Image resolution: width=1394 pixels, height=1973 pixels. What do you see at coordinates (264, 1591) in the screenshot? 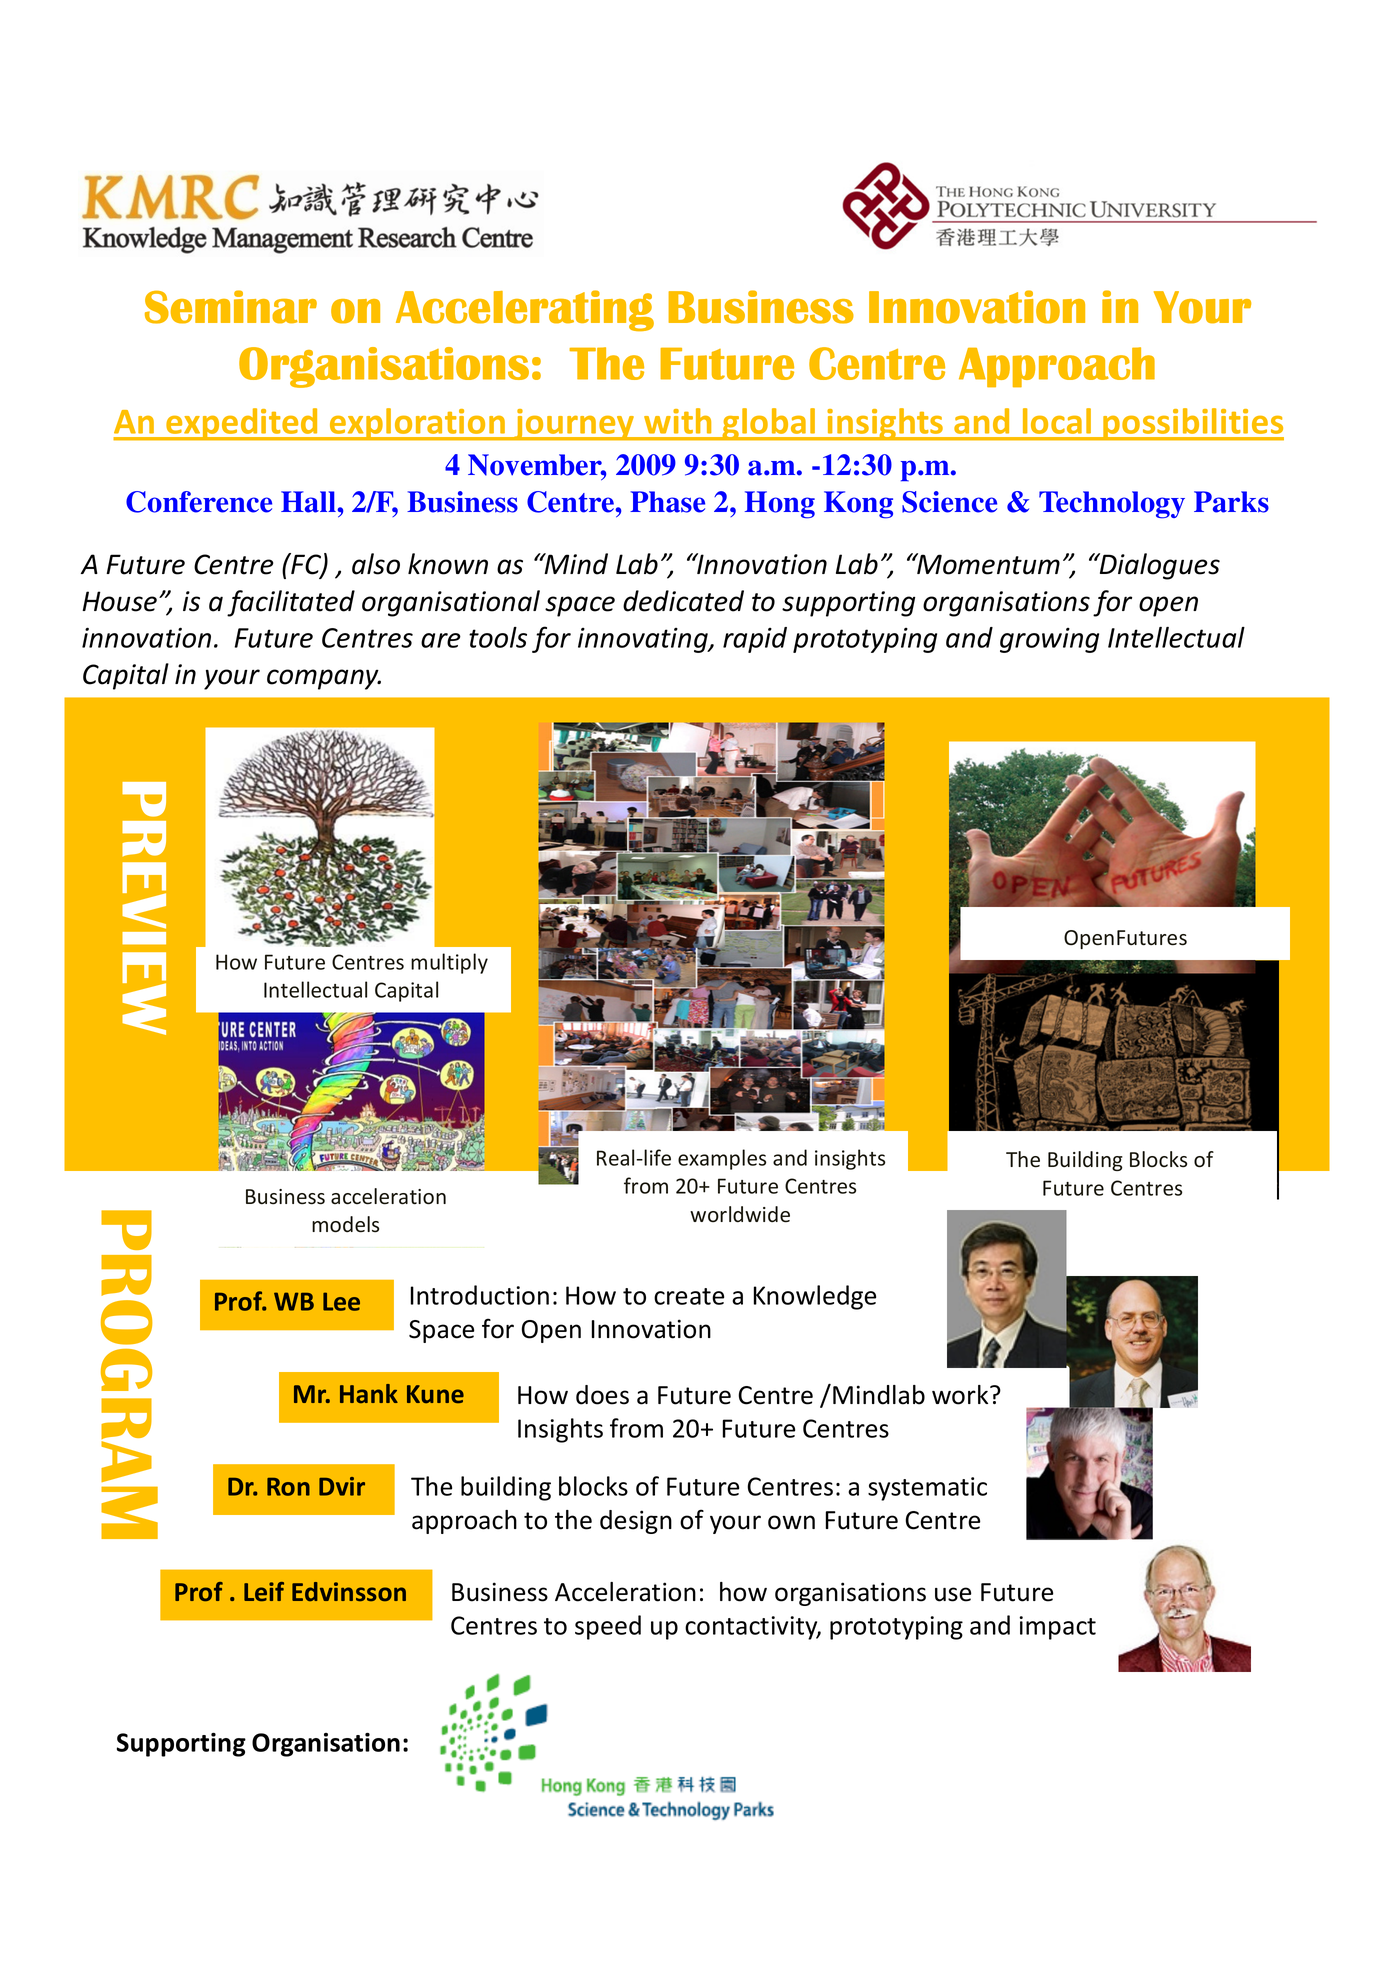
I see `Leif` at bounding box center [264, 1591].
